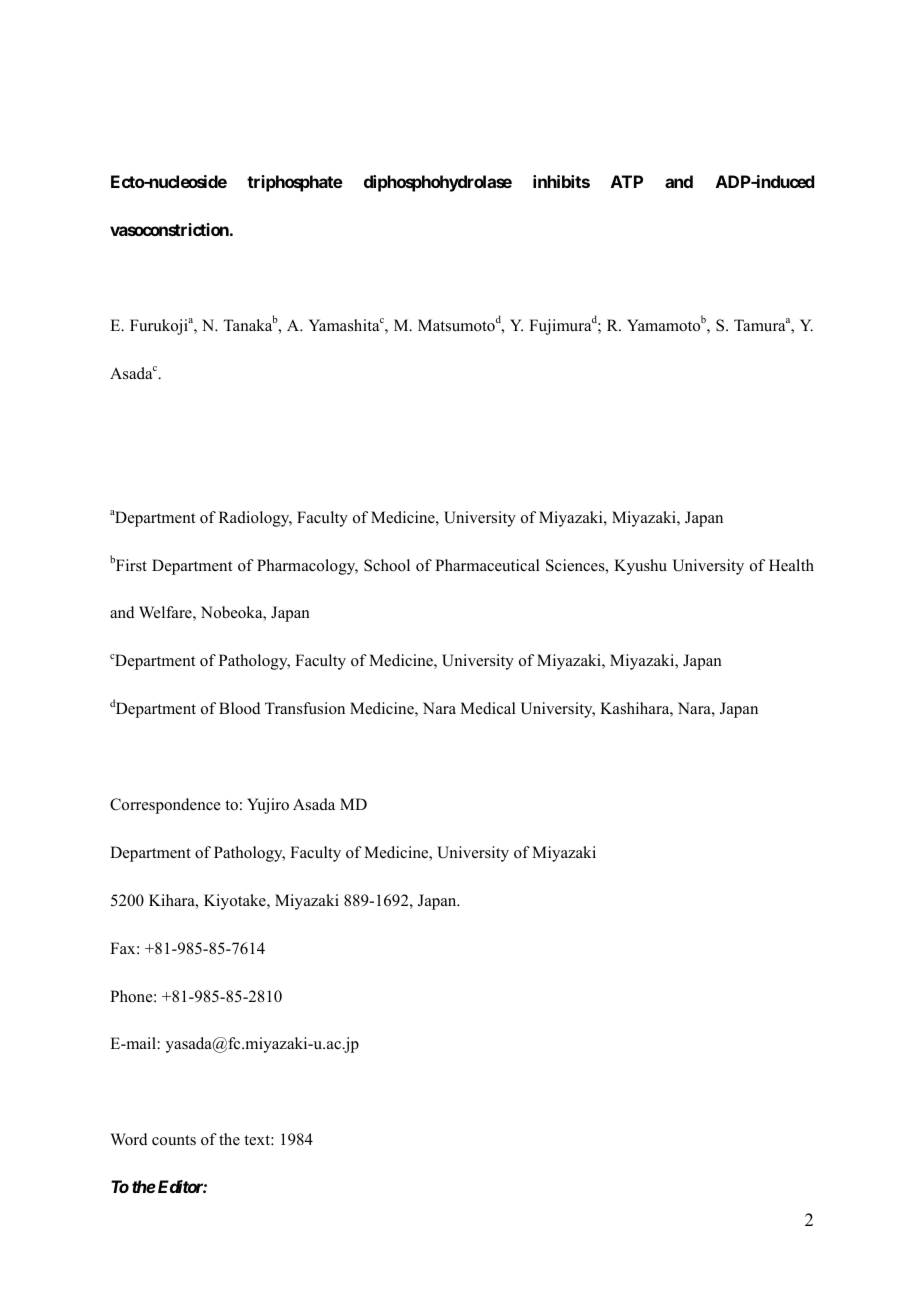 The height and width of the screenshot is (1308, 924). I want to click on counts, so click(174, 1140).
